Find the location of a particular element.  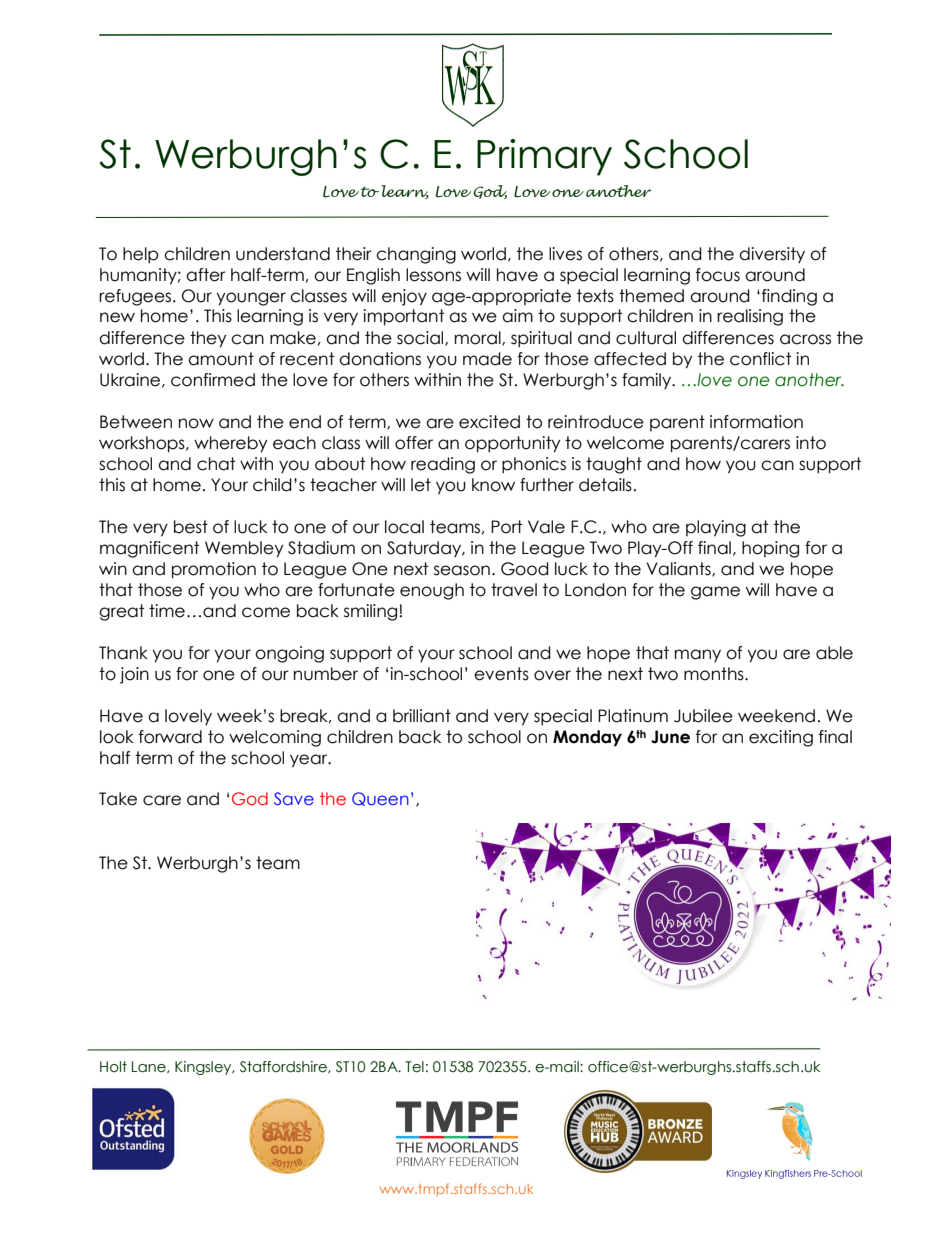

know is located at coordinates (493, 485).
